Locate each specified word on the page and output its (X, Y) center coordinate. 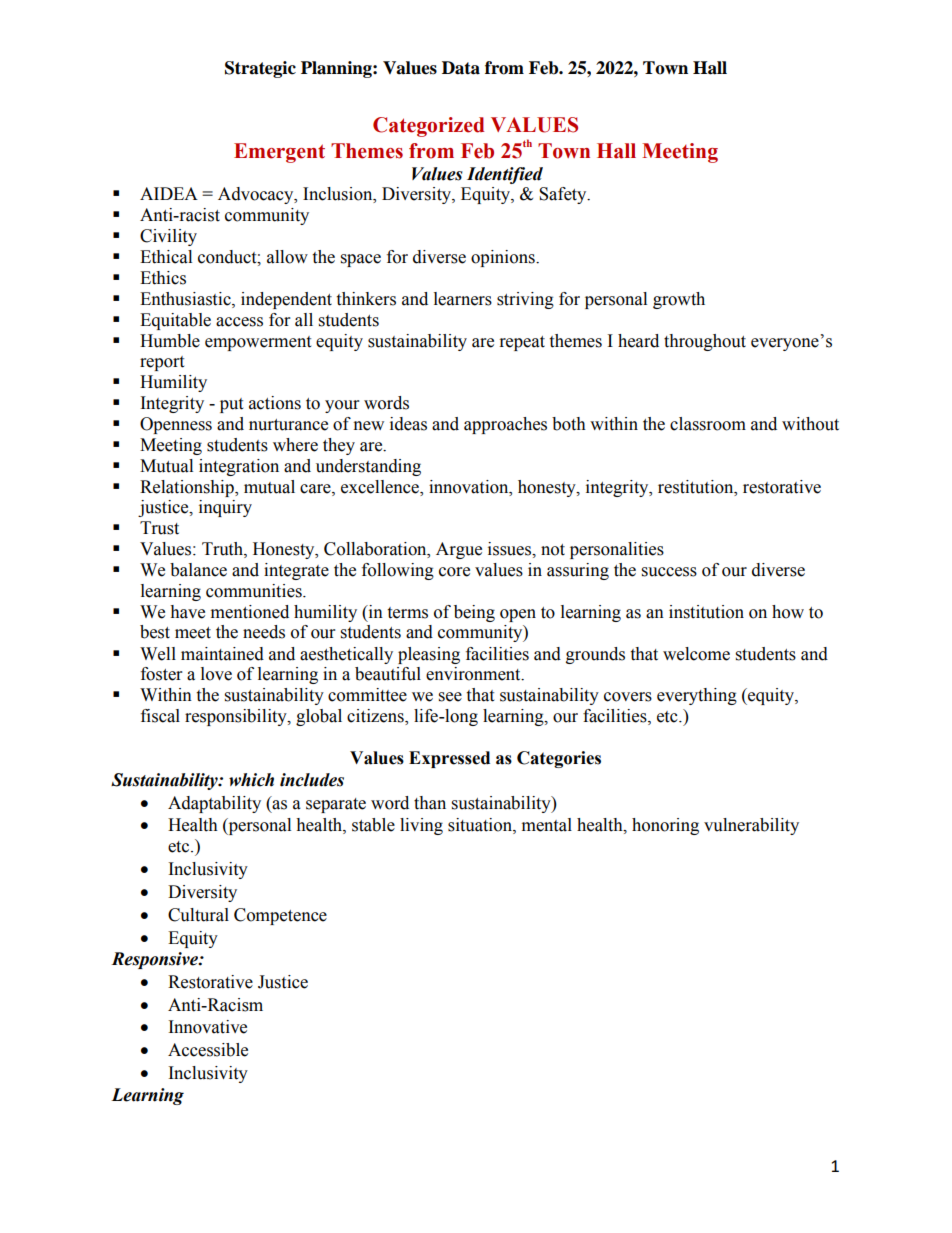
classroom (708, 424)
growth (679, 300)
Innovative (208, 1027)
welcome (696, 654)
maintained (222, 654)
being (474, 613)
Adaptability (214, 804)
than (430, 803)
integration (239, 467)
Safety (564, 195)
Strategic (260, 69)
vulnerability (751, 826)
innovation (470, 487)
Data (461, 68)
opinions (504, 258)
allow (287, 257)
